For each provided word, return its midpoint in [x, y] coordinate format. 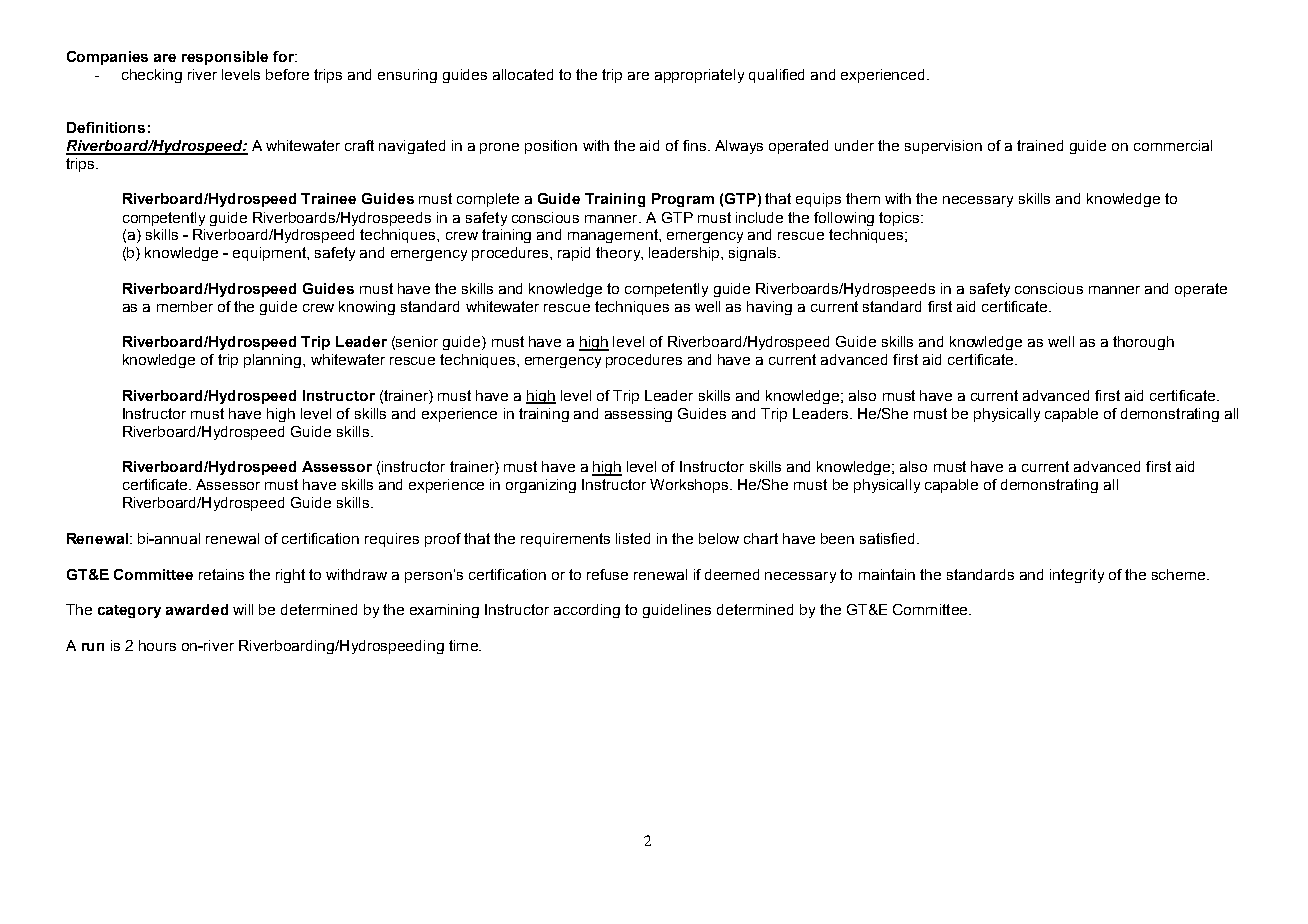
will [243, 609]
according [587, 611]
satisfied [889, 538]
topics [900, 219]
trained [1040, 145]
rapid [574, 254]
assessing [638, 415]
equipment [270, 254]
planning [274, 361]
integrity [1077, 576]
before [287, 74]
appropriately [699, 76]
